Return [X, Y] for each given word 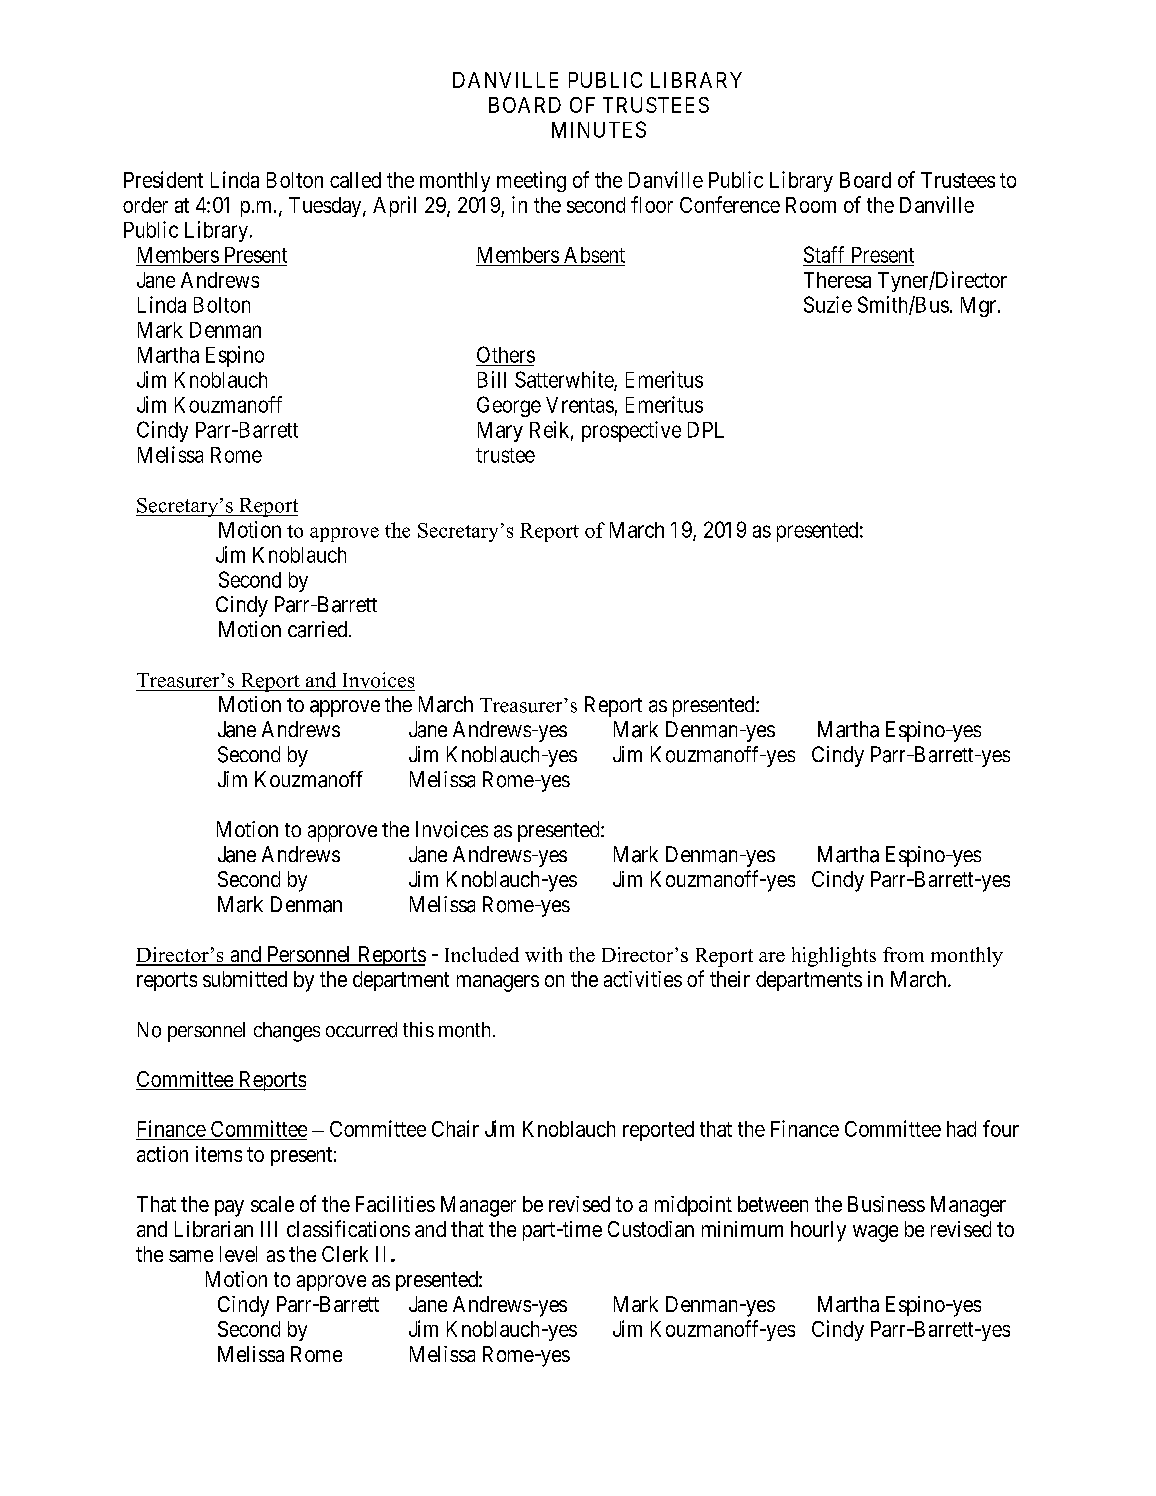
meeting [531, 181]
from [903, 954]
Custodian [651, 1229]
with [543, 954]
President [163, 179]
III [269, 1229]
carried [319, 629]
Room [811, 205]
